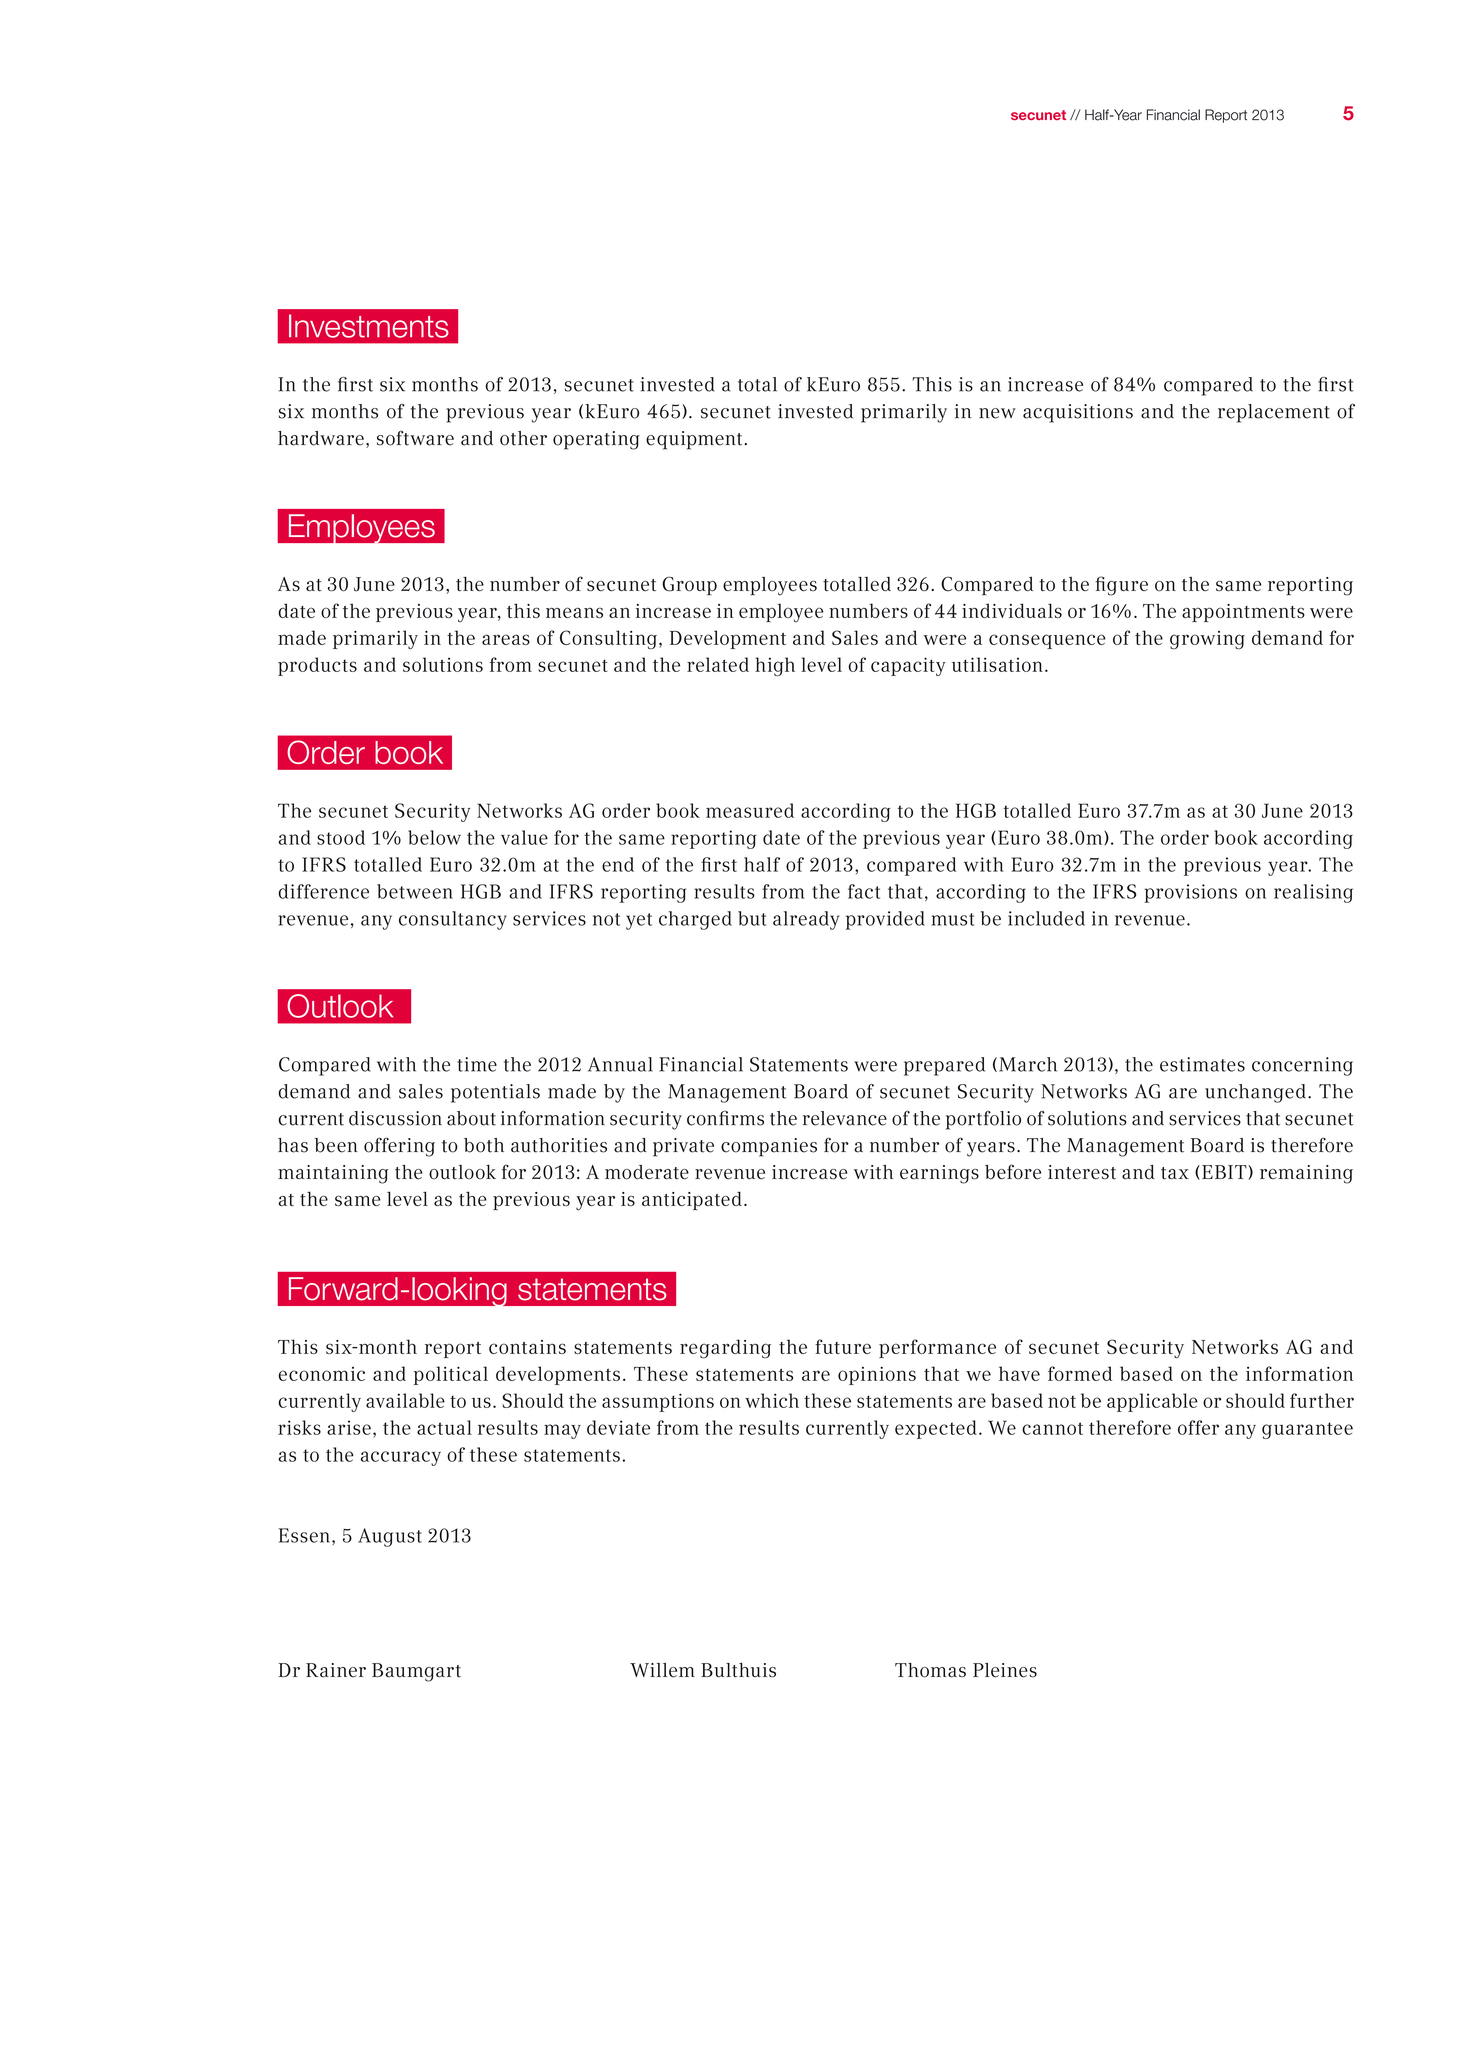  What do you see at coordinates (930, 1670) in the document?
I see `Thomas` at bounding box center [930, 1670].
